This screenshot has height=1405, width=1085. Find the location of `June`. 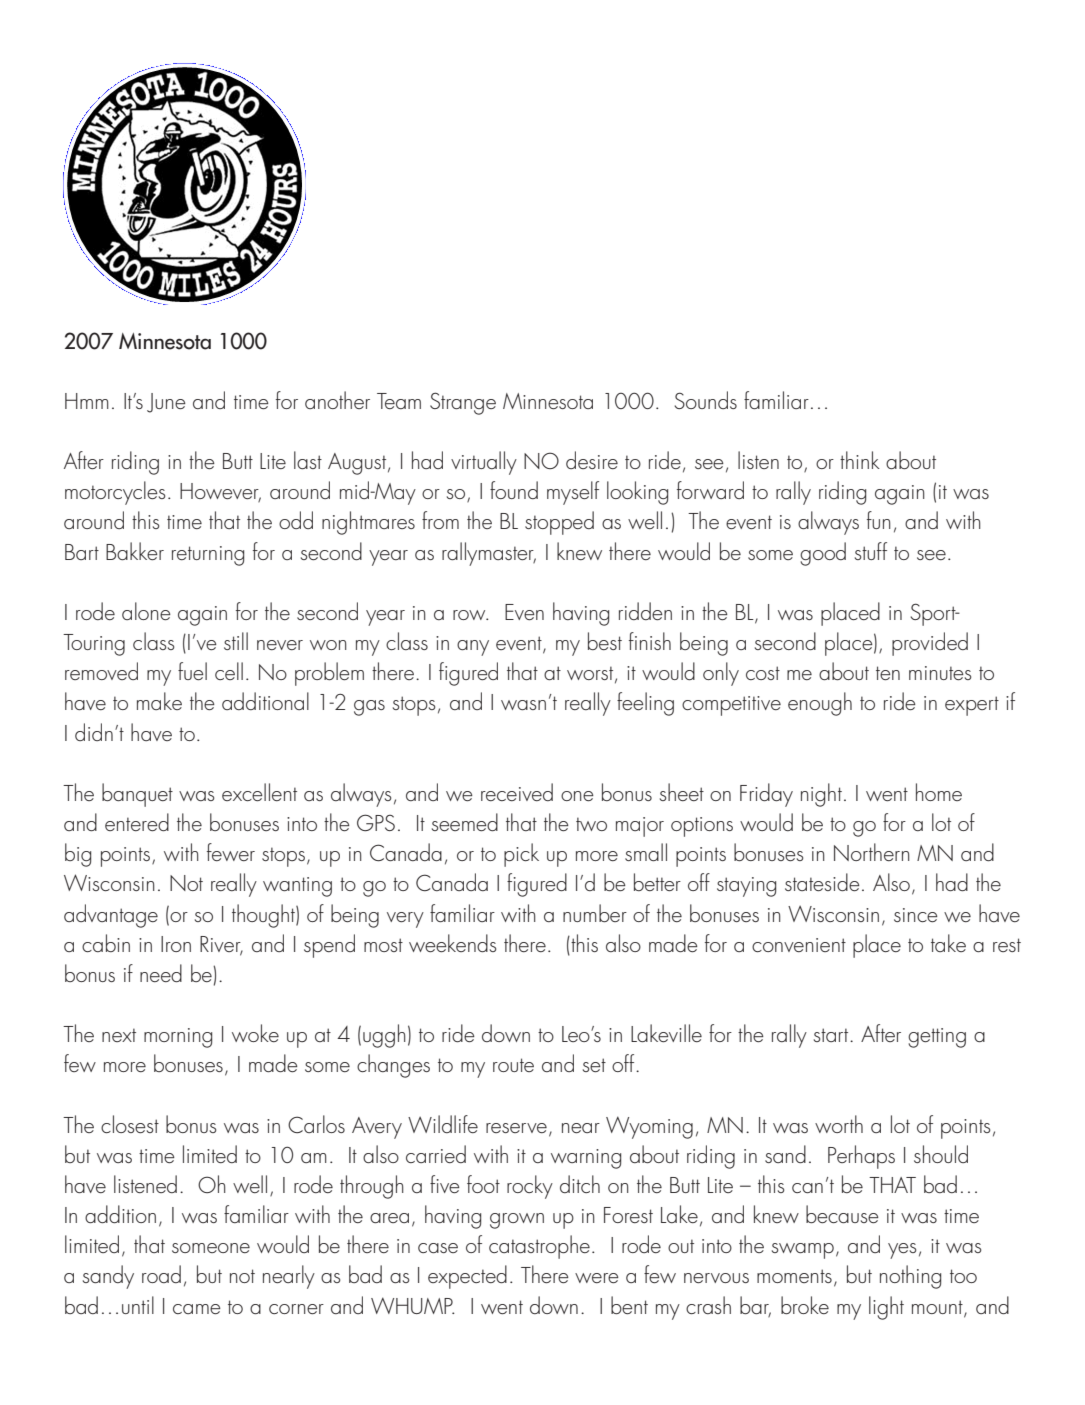

June is located at coordinates (166, 403).
